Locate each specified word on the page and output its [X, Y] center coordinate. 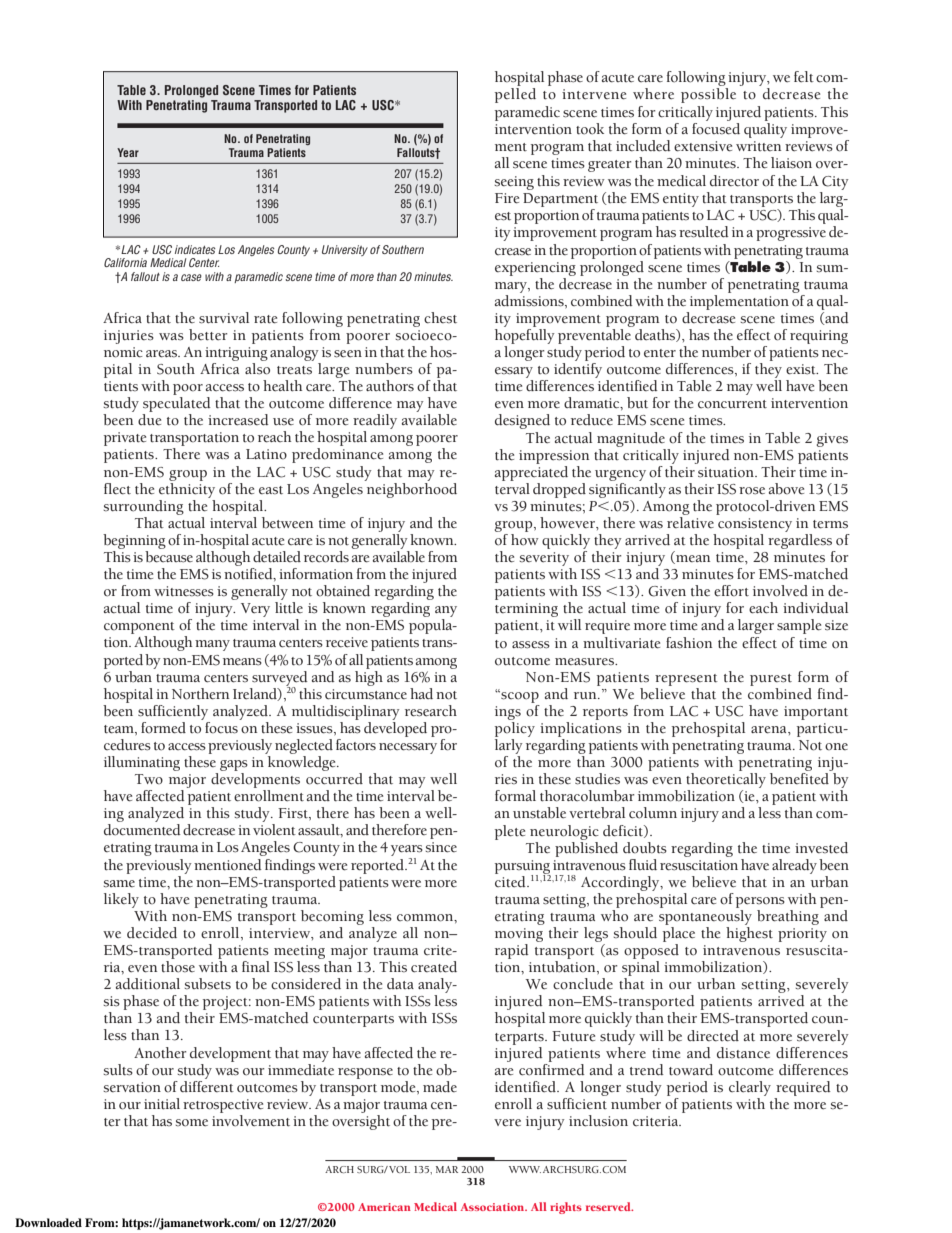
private [125, 439]
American [384, 1207]
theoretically [726, 782]
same [119, 883]
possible [708, 95]
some [191, 1123]
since [441, 847]
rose [752, 491]
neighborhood [411, 489]
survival [224, 318]
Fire [507, 198]
